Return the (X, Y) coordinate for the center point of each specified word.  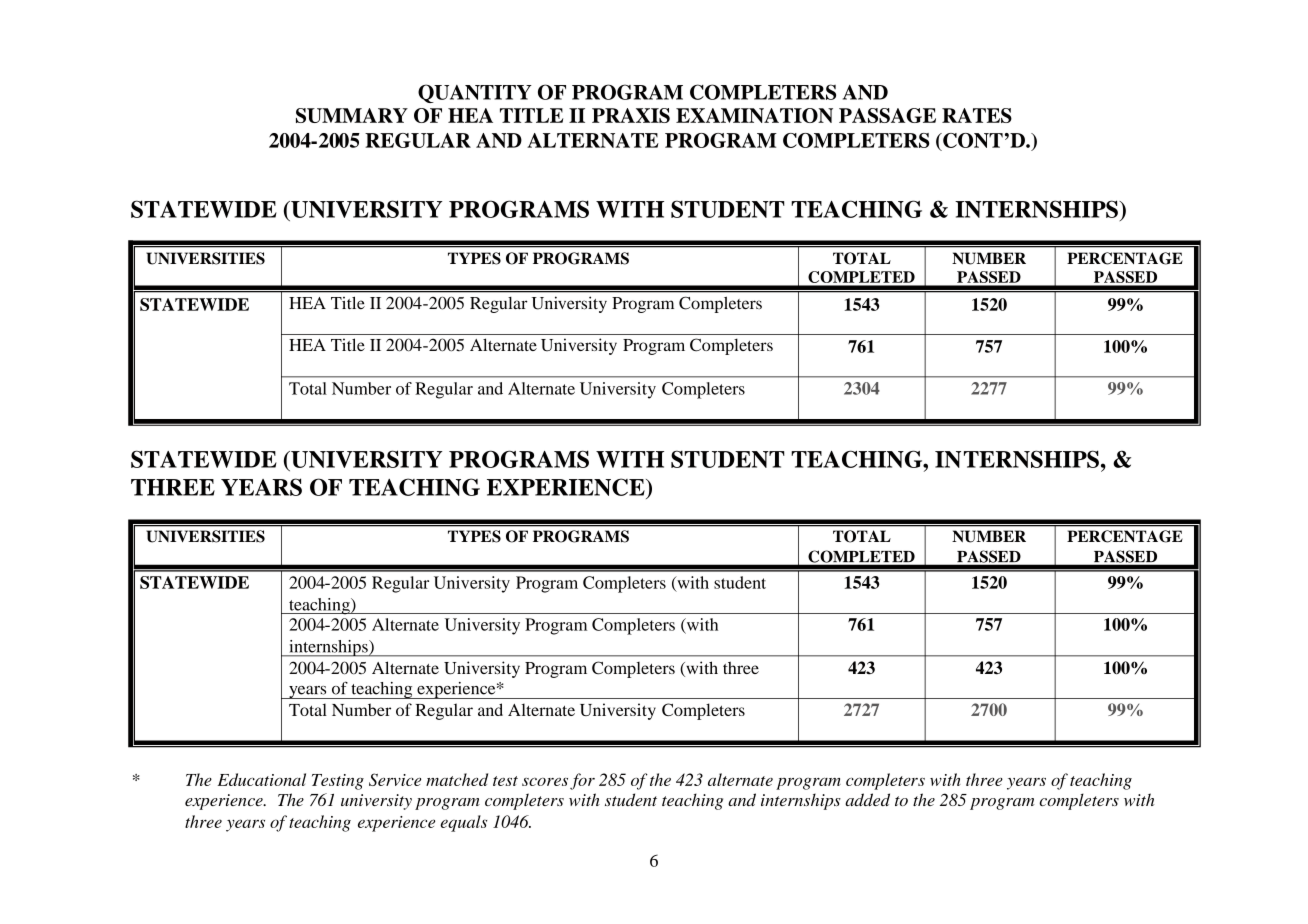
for (582, 781)
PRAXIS (631, 115)
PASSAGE (887, 115)
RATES (977, 115)
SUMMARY (352, 115)
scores (545, 782)
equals (463, 823)
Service (395, 779)
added (867, 799)
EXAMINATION (754, 115)
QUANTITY (475, 93)
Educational (262, 779)
